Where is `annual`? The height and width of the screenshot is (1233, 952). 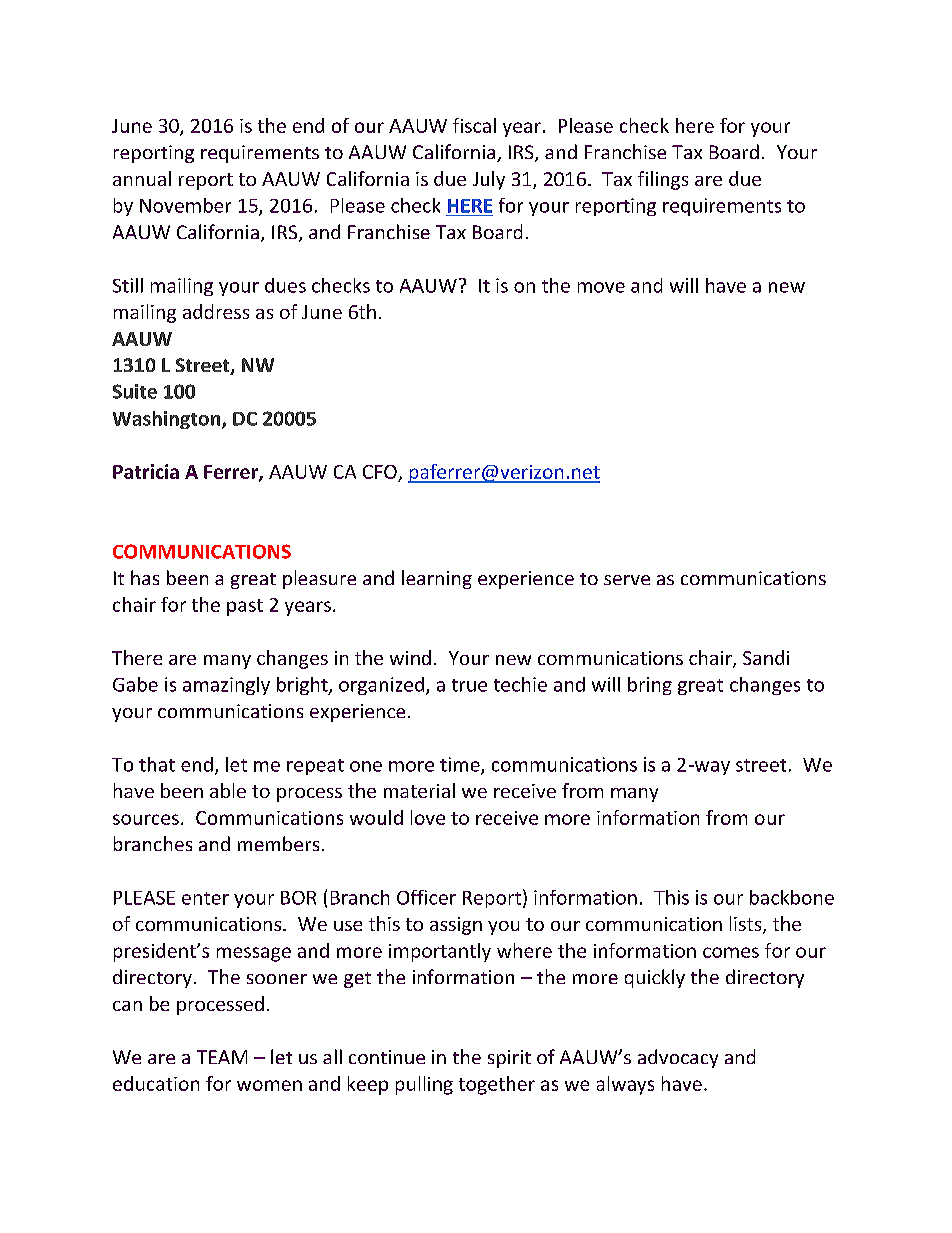
annual is located at coordinates (142, 178).
